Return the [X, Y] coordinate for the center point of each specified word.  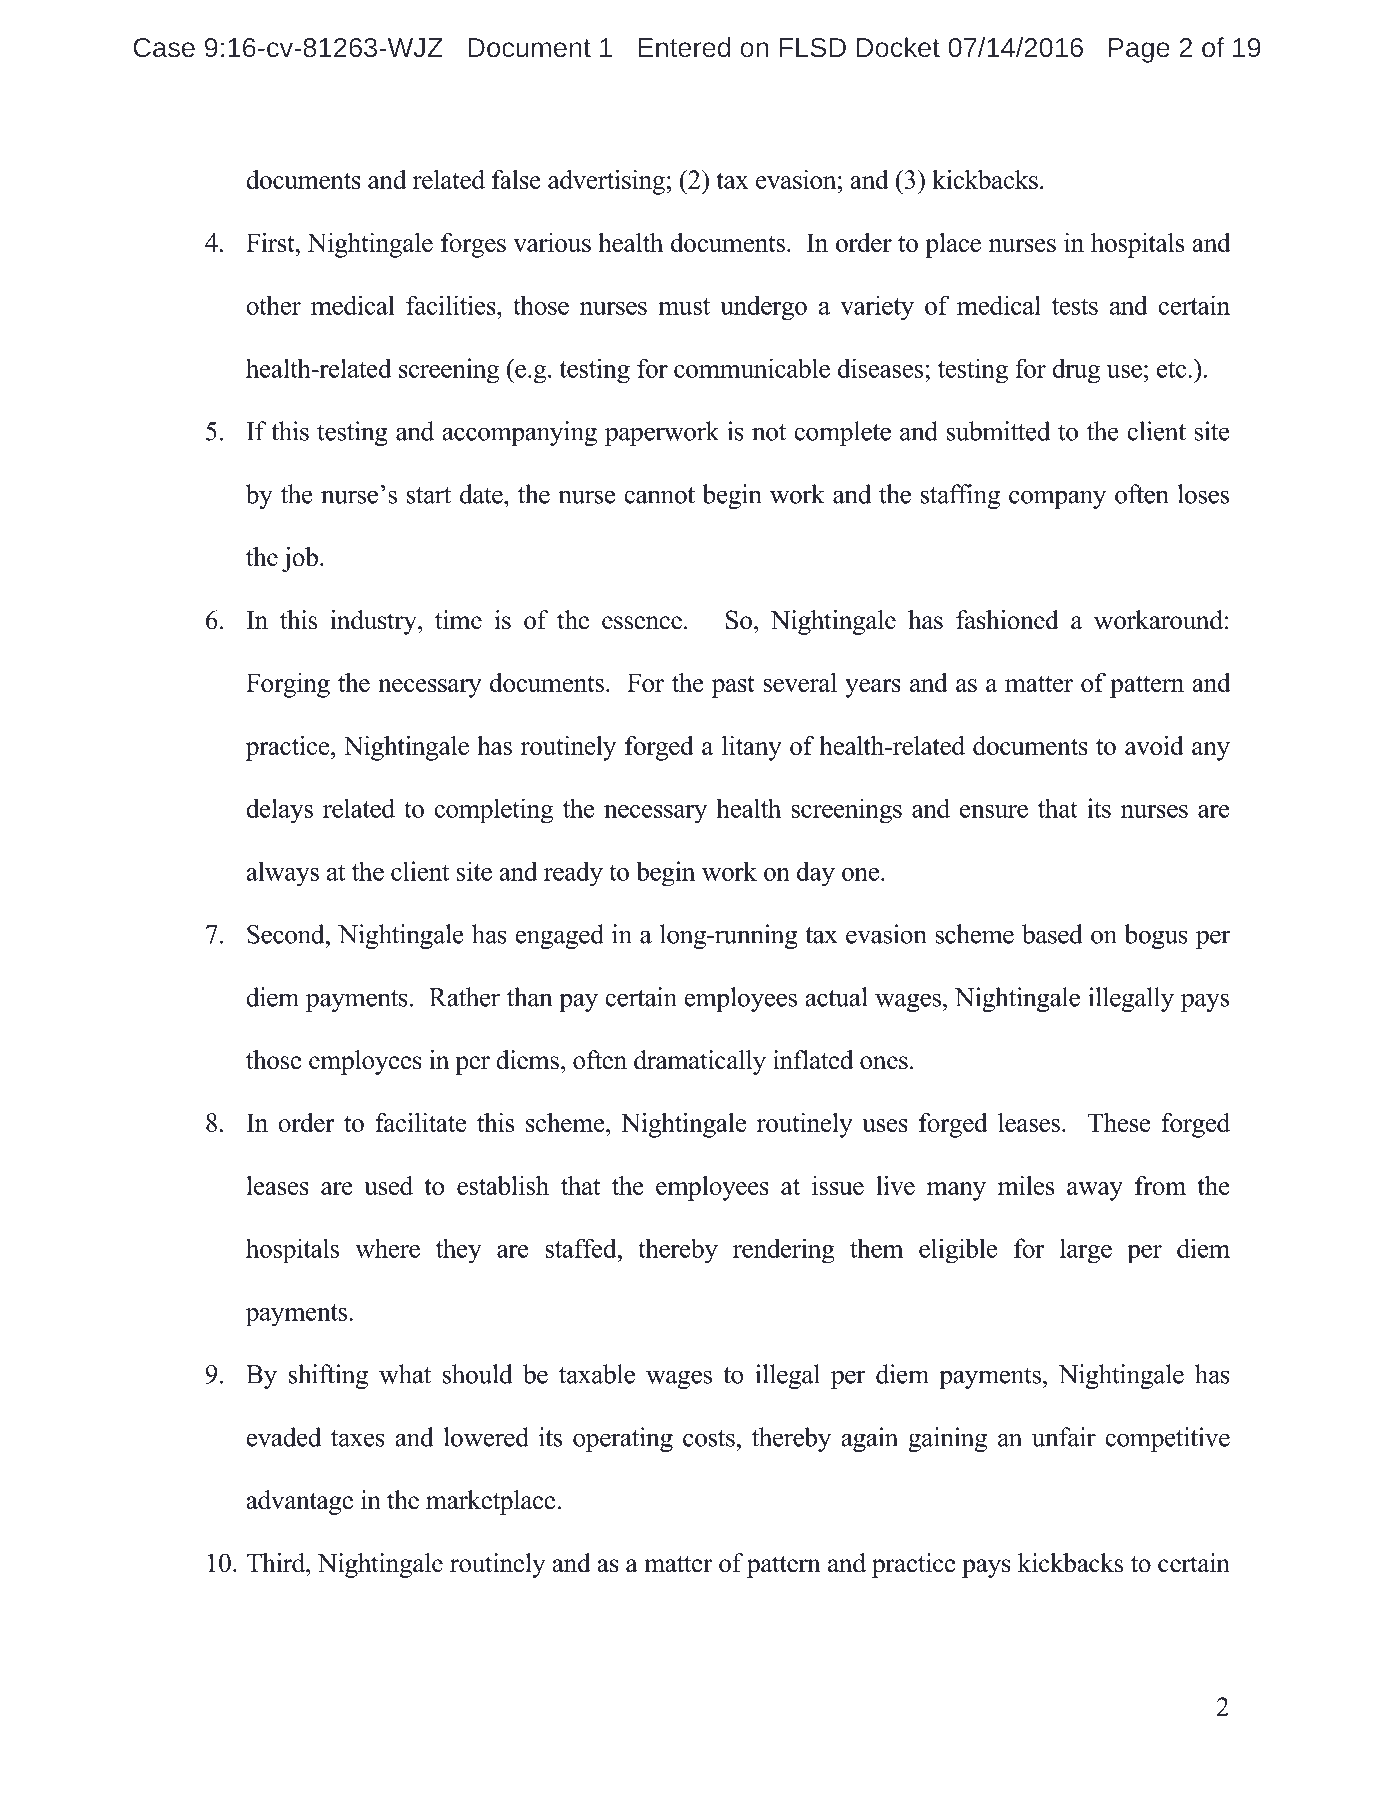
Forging [288, 685]
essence [642, 623]
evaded [284, 1437]
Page [1139, 50]
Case [164, 47]
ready [573, 873]
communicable [752, 368]
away [1095, 1191]
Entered [684, 47]
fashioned [1007, 620]
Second [287, 934]
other [273, 305]
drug [1076, 371]
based [1052, 934]
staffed [582, 1248]
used [388, 1185]
